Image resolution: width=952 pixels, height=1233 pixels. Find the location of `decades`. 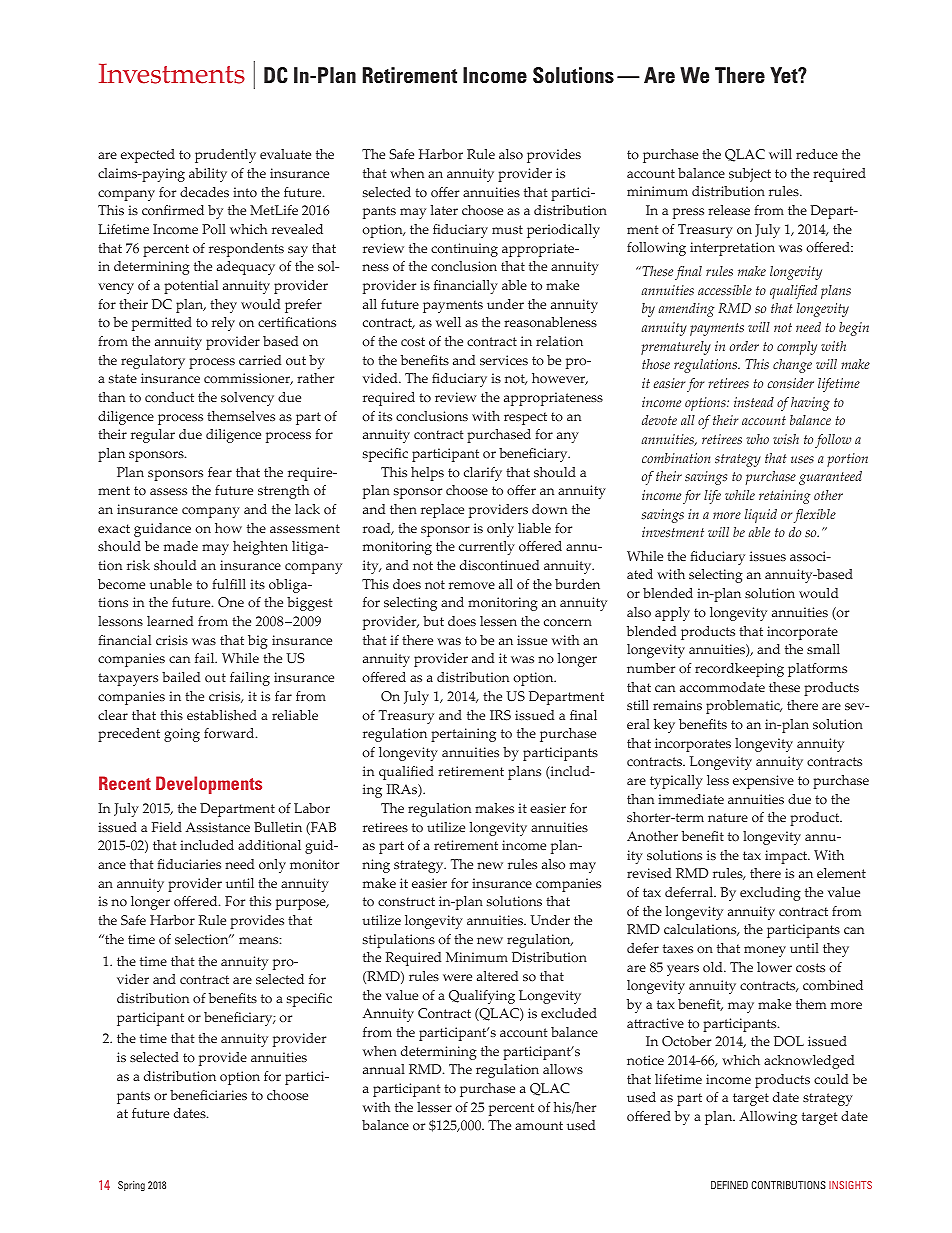

decades is located at coordinates (204, 192).
